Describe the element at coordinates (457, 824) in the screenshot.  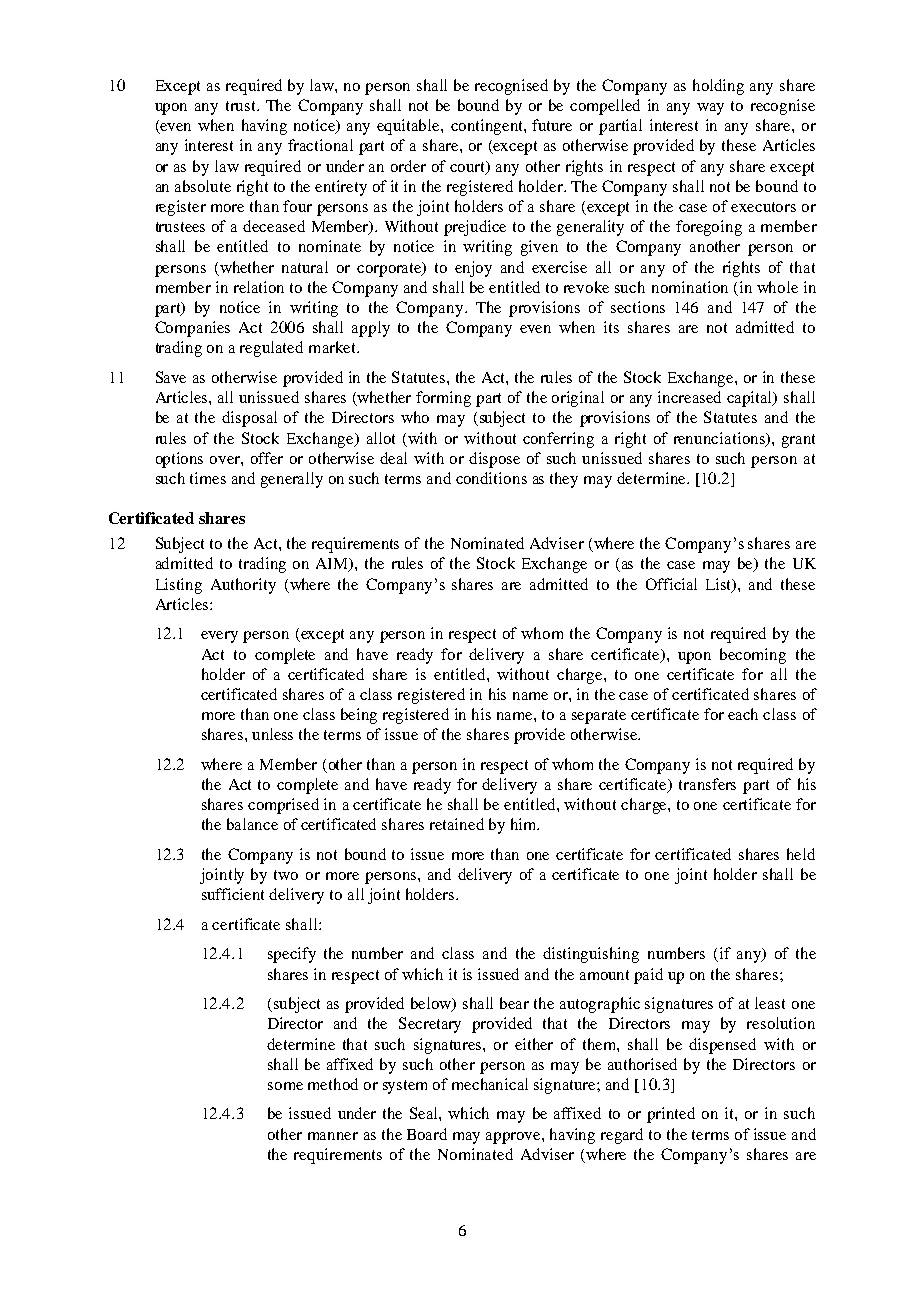
I see `retained` at that location.
